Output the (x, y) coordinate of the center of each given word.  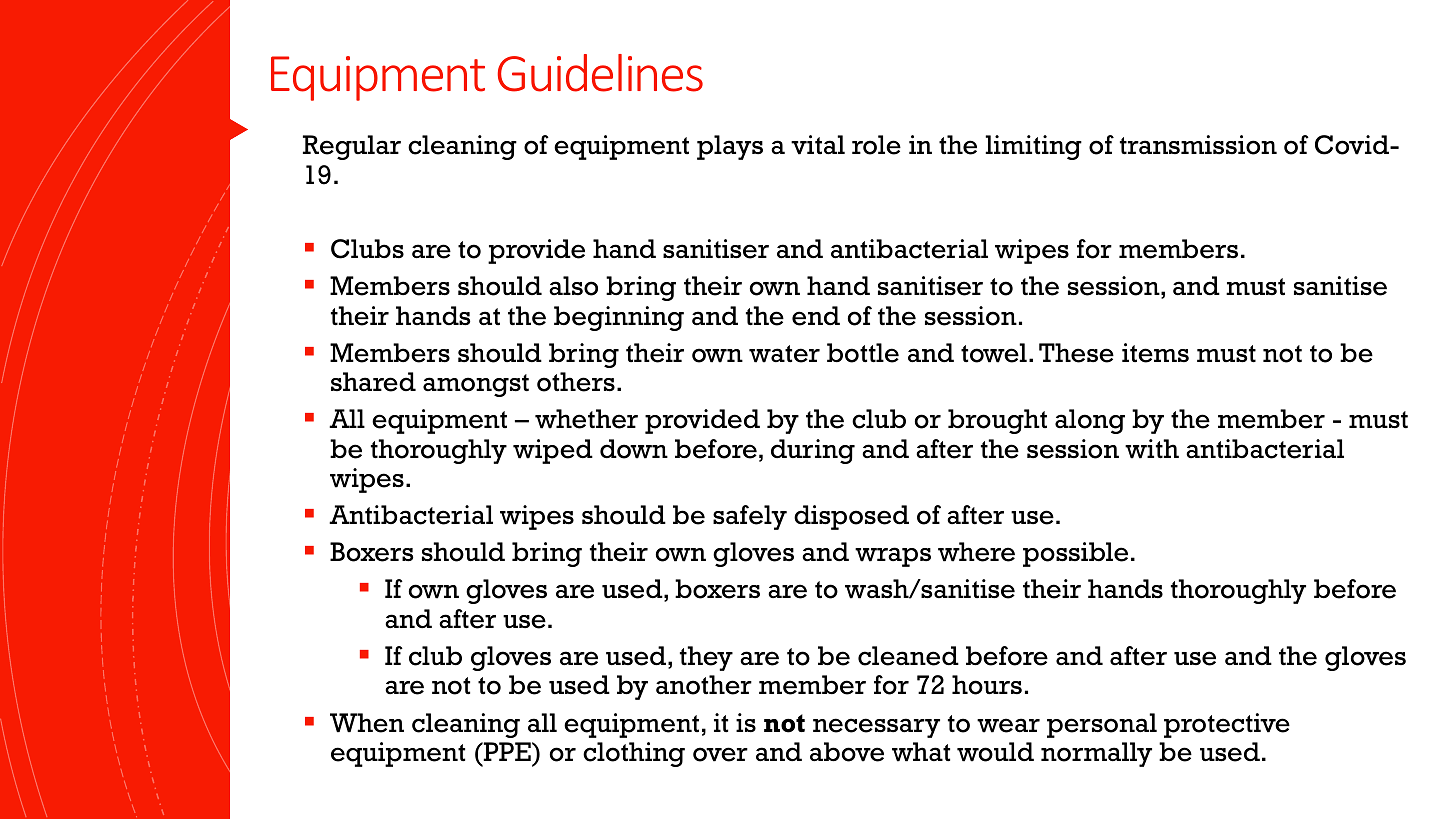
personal (1102, 725)
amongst (476, 385)
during (813, 451)
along (1090, 421)
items (1155, 353)
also (573, 286)
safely (750, 517)
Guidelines (600, 73)
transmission (1198, 145)
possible (1075, 554)
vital (818, 145)
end (816, 316)
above (847, 752)
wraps (893, 557)
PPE (507, 751)
